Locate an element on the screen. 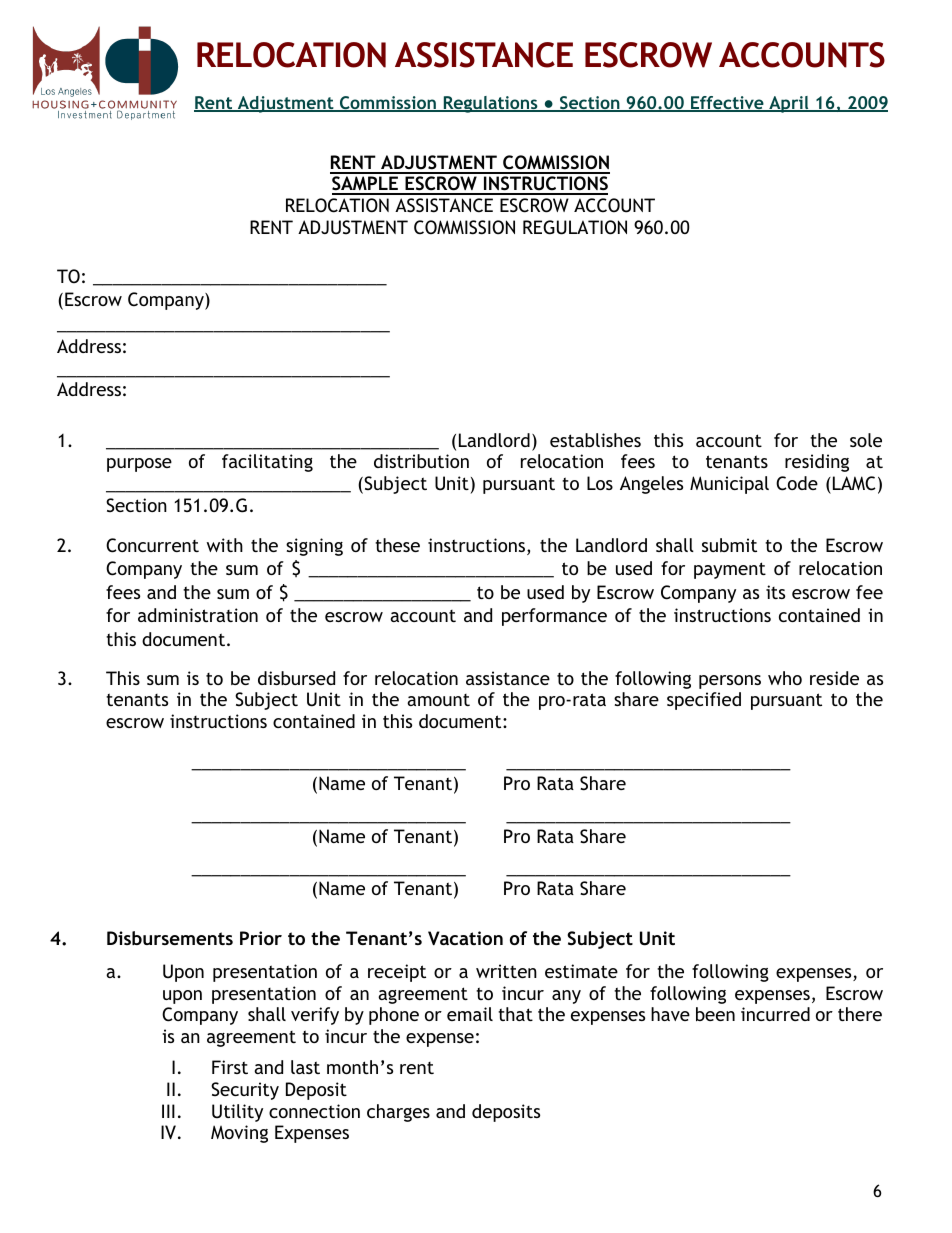  Utility is located at coordinates (237, 1113).
